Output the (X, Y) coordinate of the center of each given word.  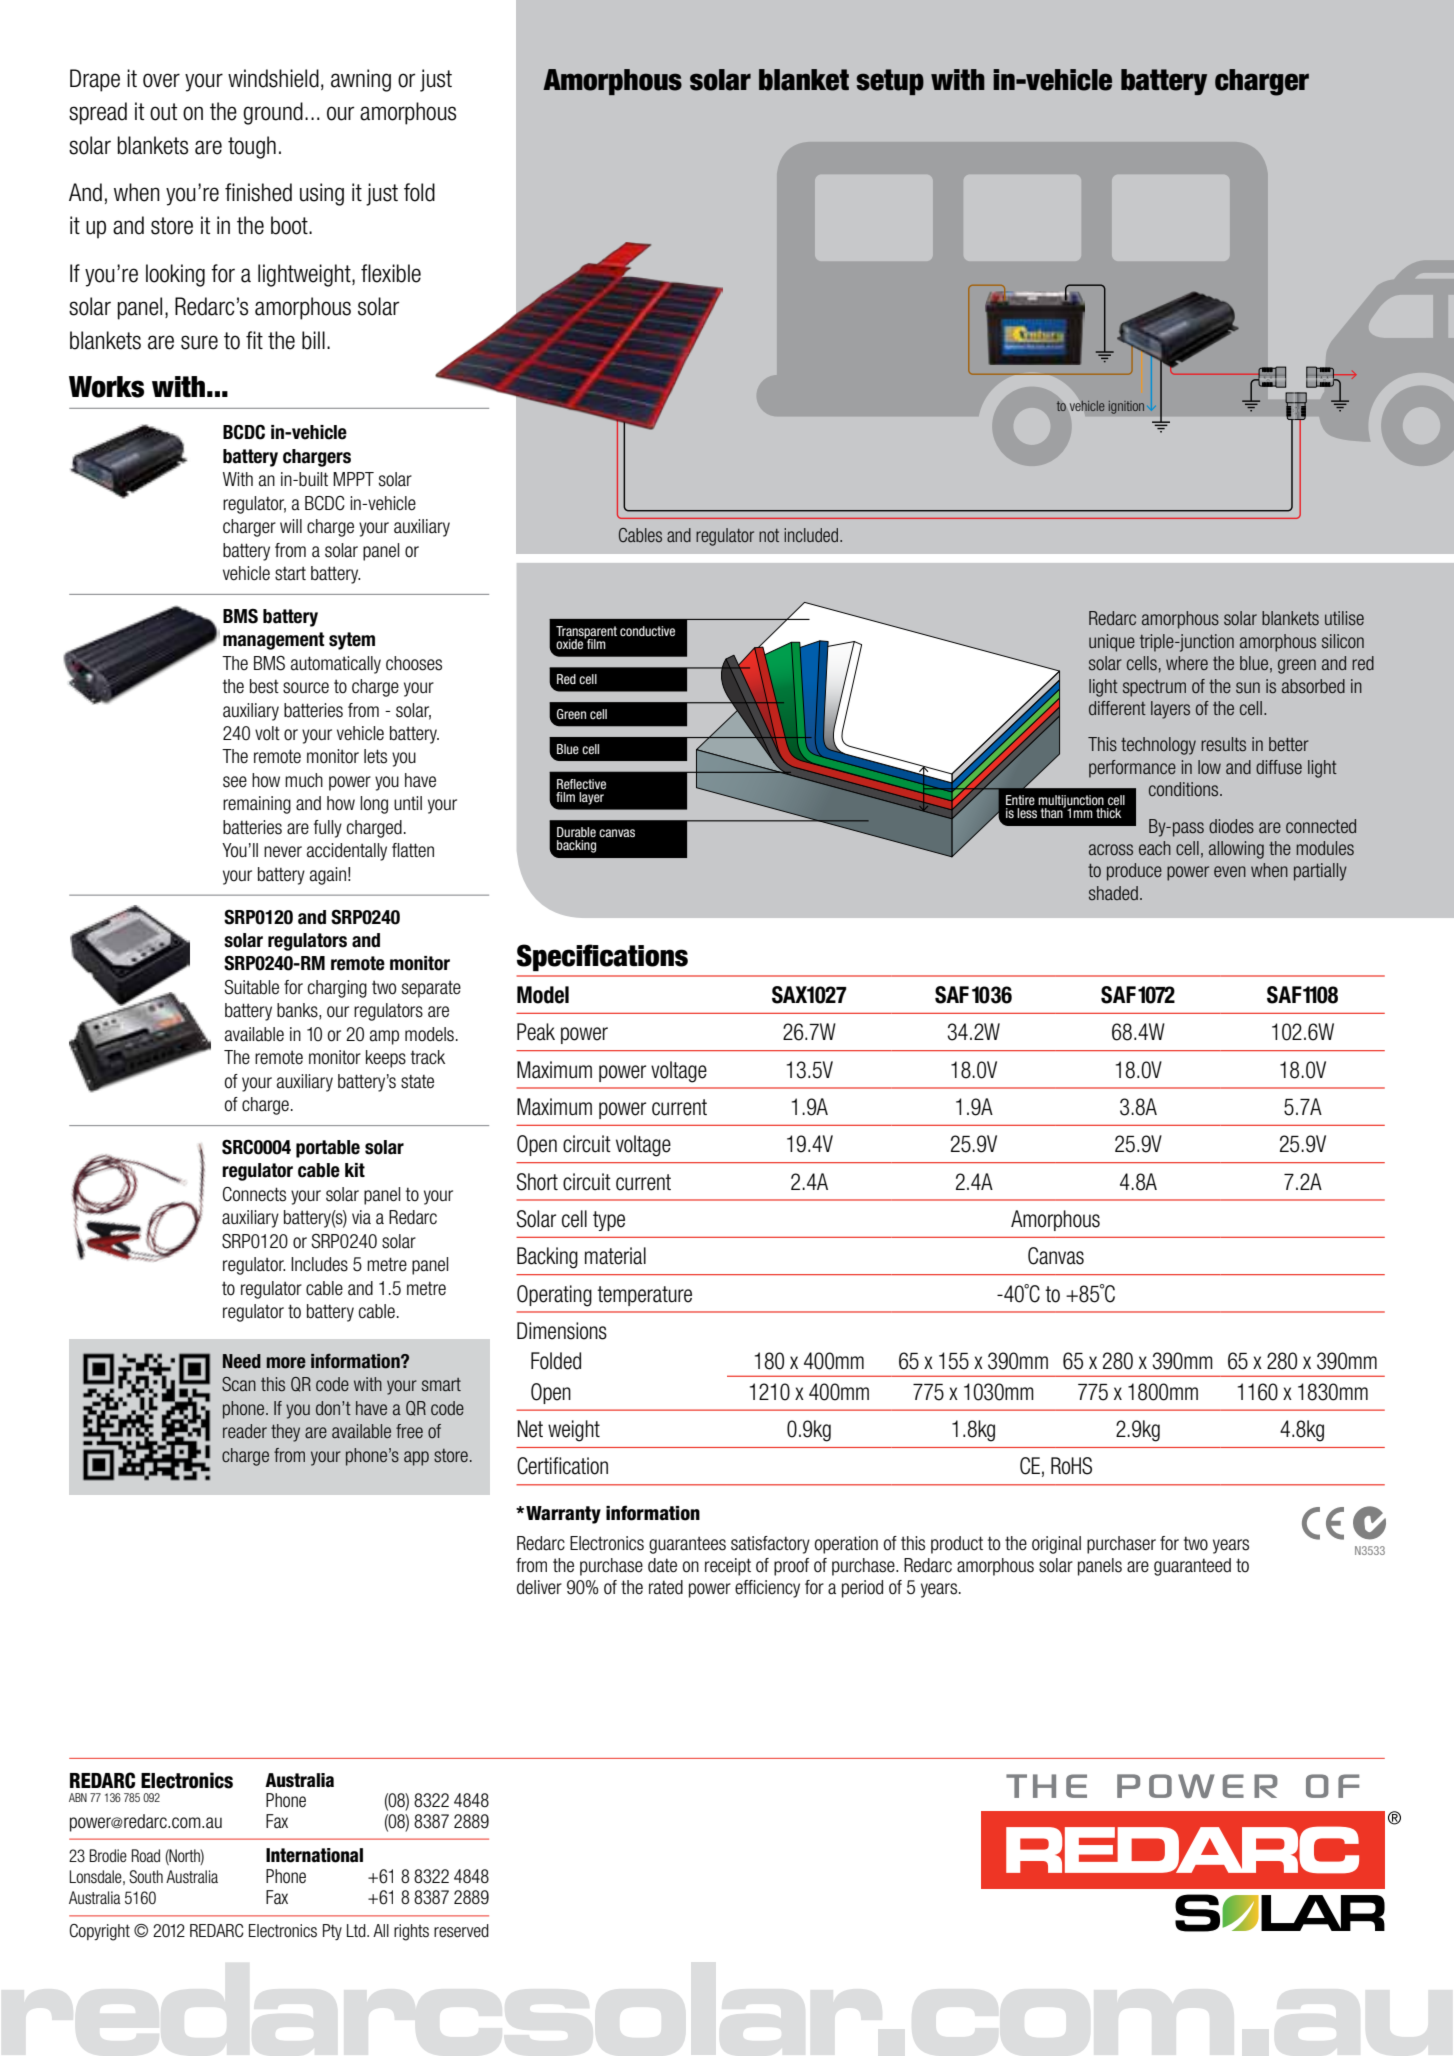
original (1056, 1545)
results (1223, 744)
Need (242, 1361)
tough (252, 147)
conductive (647, 631)
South (146, 1876)
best (264, 686)
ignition (1126, 407)
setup (890, 82)
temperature (644, 1296)
